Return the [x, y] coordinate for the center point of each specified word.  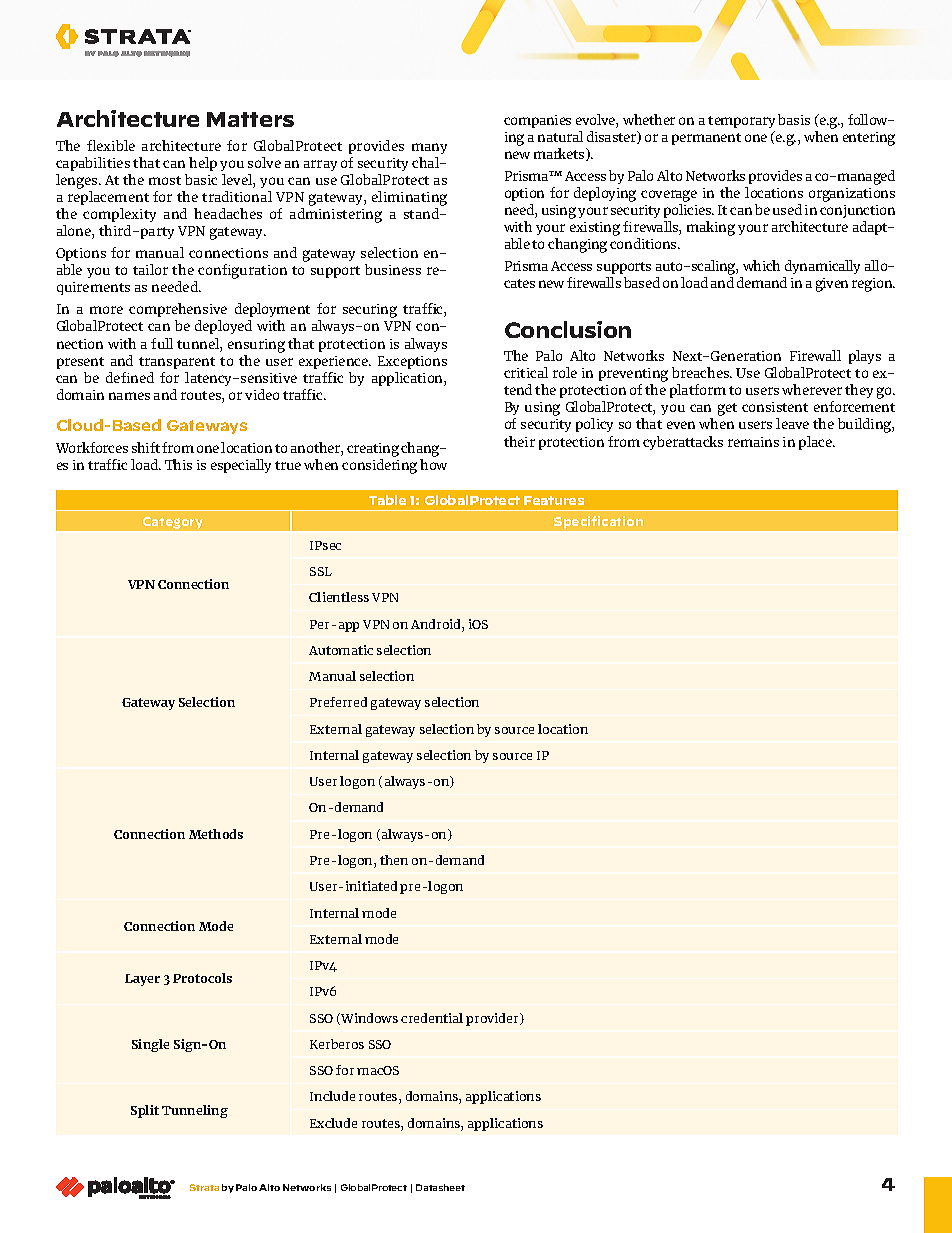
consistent [775, 407]
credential [432, 1018]
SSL [321, 571]
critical [526, 372]
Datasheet [440, 1187]
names [129, 396]
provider [493, 1019]
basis [794, 119]
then [394, 860]
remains [753, 442]
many [429, 148]
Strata [204, 1187]
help [203, 164]
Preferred [338, 702]
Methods [216, 834]
